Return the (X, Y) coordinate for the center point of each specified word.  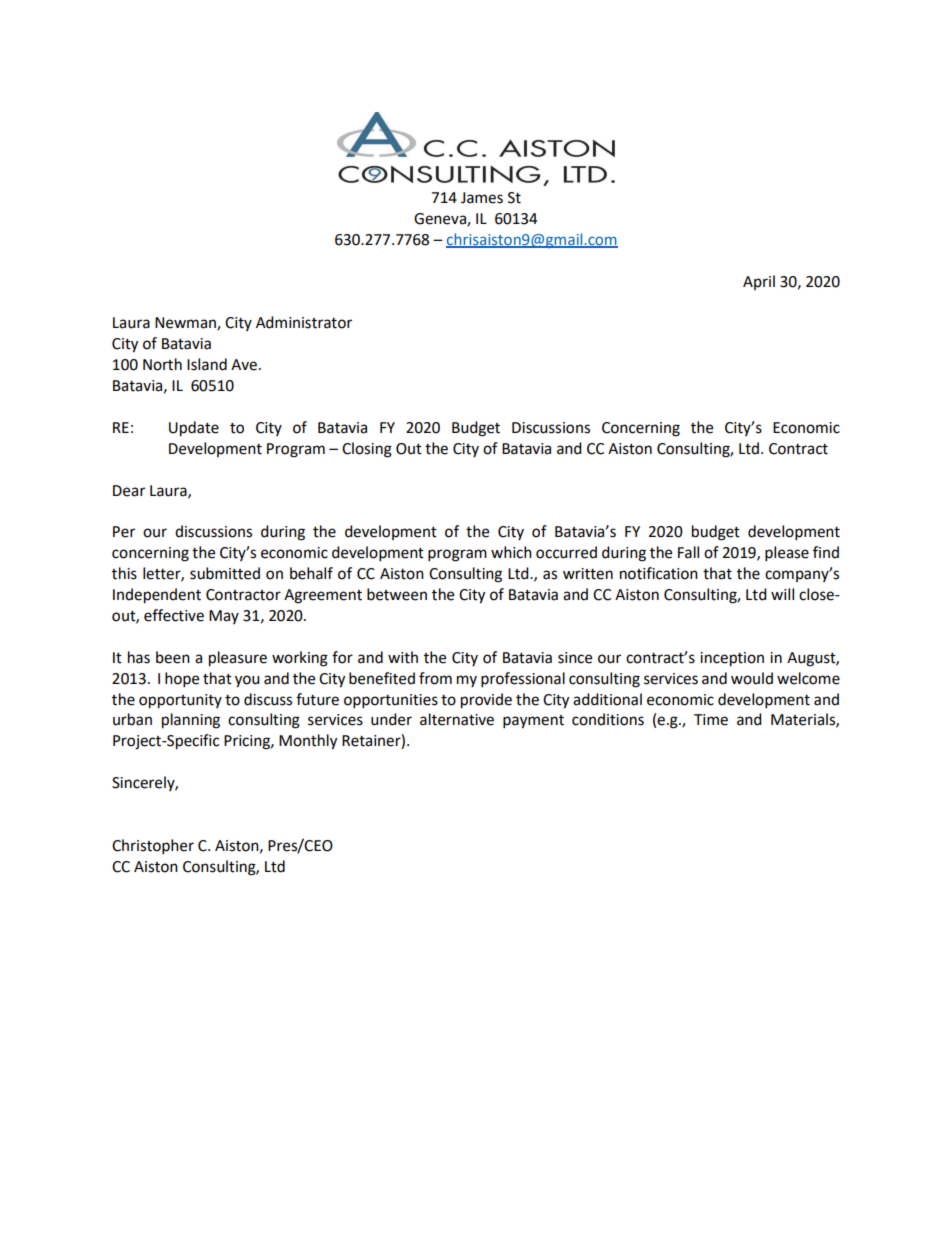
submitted (225, 573)
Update (194, 429)
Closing (367, 450)
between (397, 594)
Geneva (441, 220)
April (759, 282)
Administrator (304, 322)
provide (486, 701)
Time (711, 720)
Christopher (153, 847)
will (782, 594)
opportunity (180, 701)
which (511, 552)
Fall (688, 552)
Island (207, 364)
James (482, 198)
